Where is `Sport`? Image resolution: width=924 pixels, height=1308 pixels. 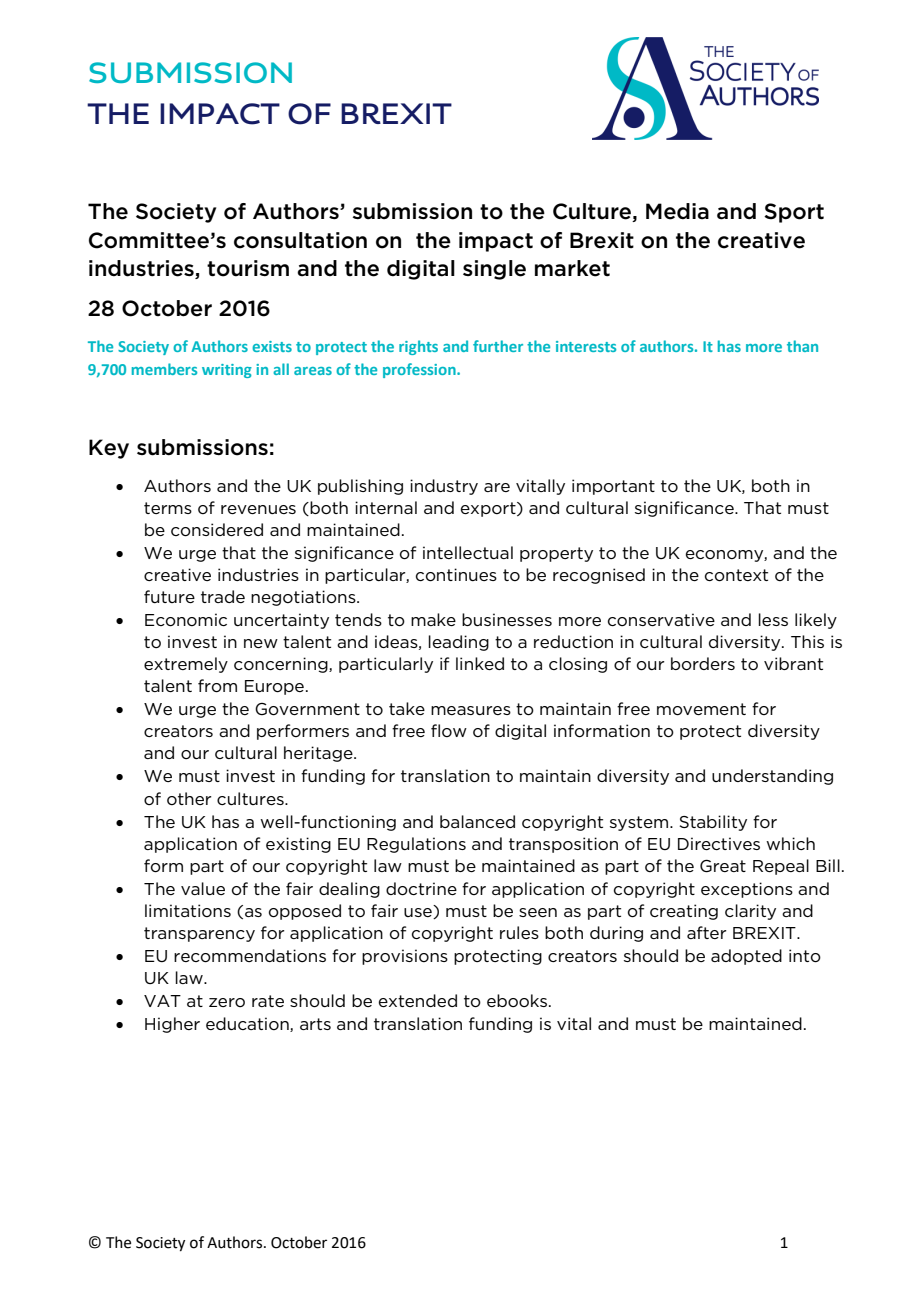
Sport is located at coordinates (794, 213).
